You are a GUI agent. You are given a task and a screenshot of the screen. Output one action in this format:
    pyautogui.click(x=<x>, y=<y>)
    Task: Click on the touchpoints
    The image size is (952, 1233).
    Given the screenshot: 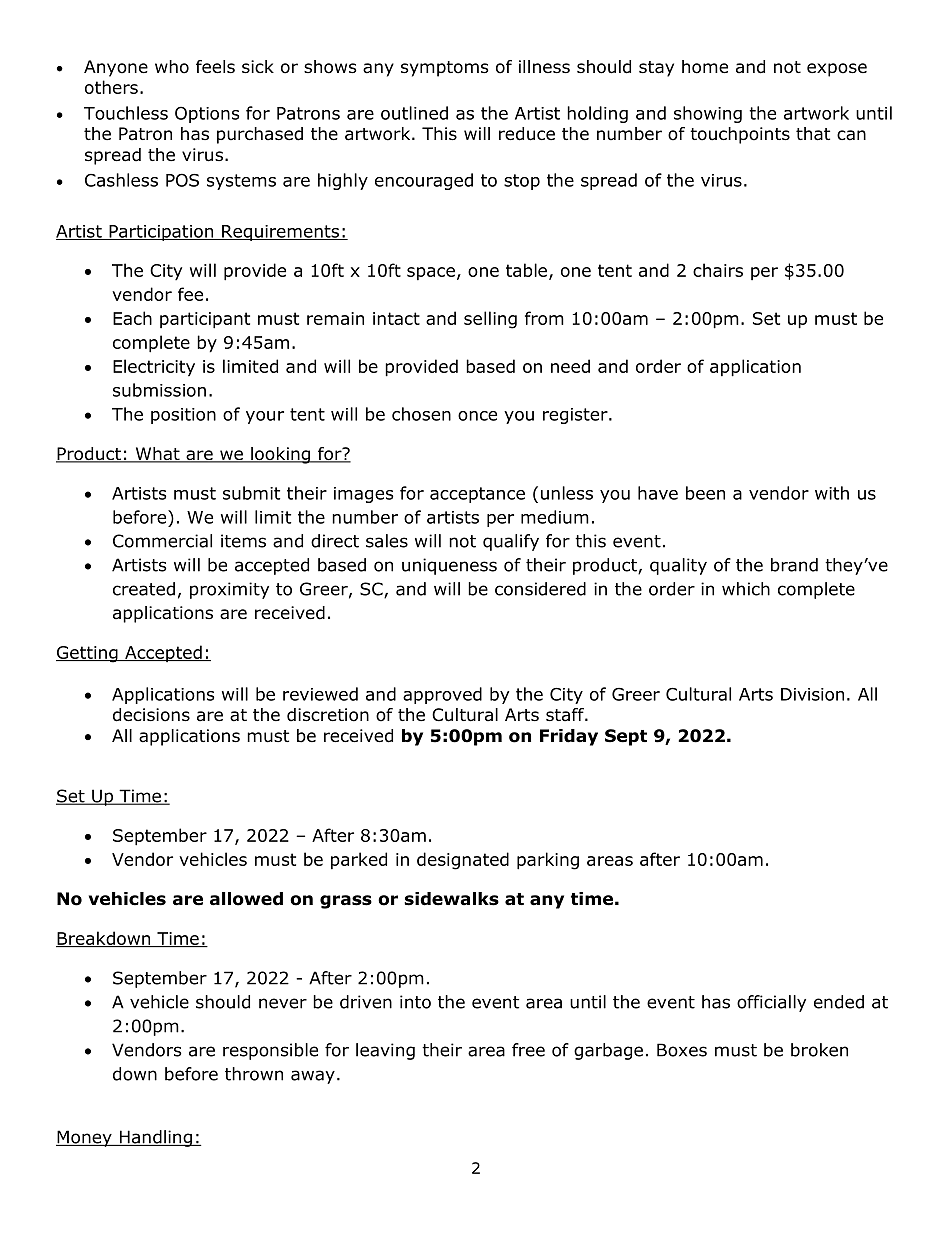 What is the action you would take?
    pyautogui.click(x=740, y=135)
